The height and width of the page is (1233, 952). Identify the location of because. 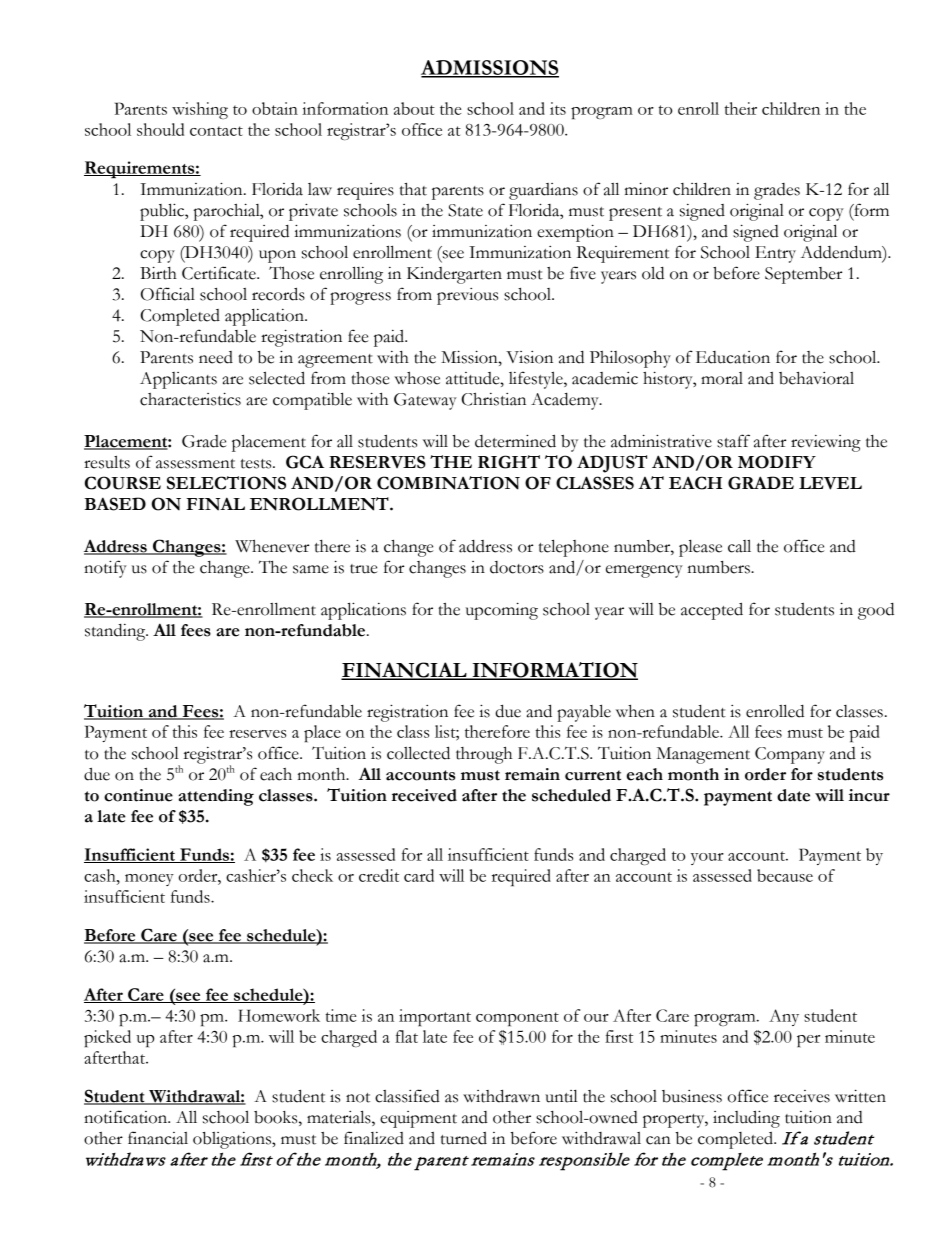
(785, 875).
